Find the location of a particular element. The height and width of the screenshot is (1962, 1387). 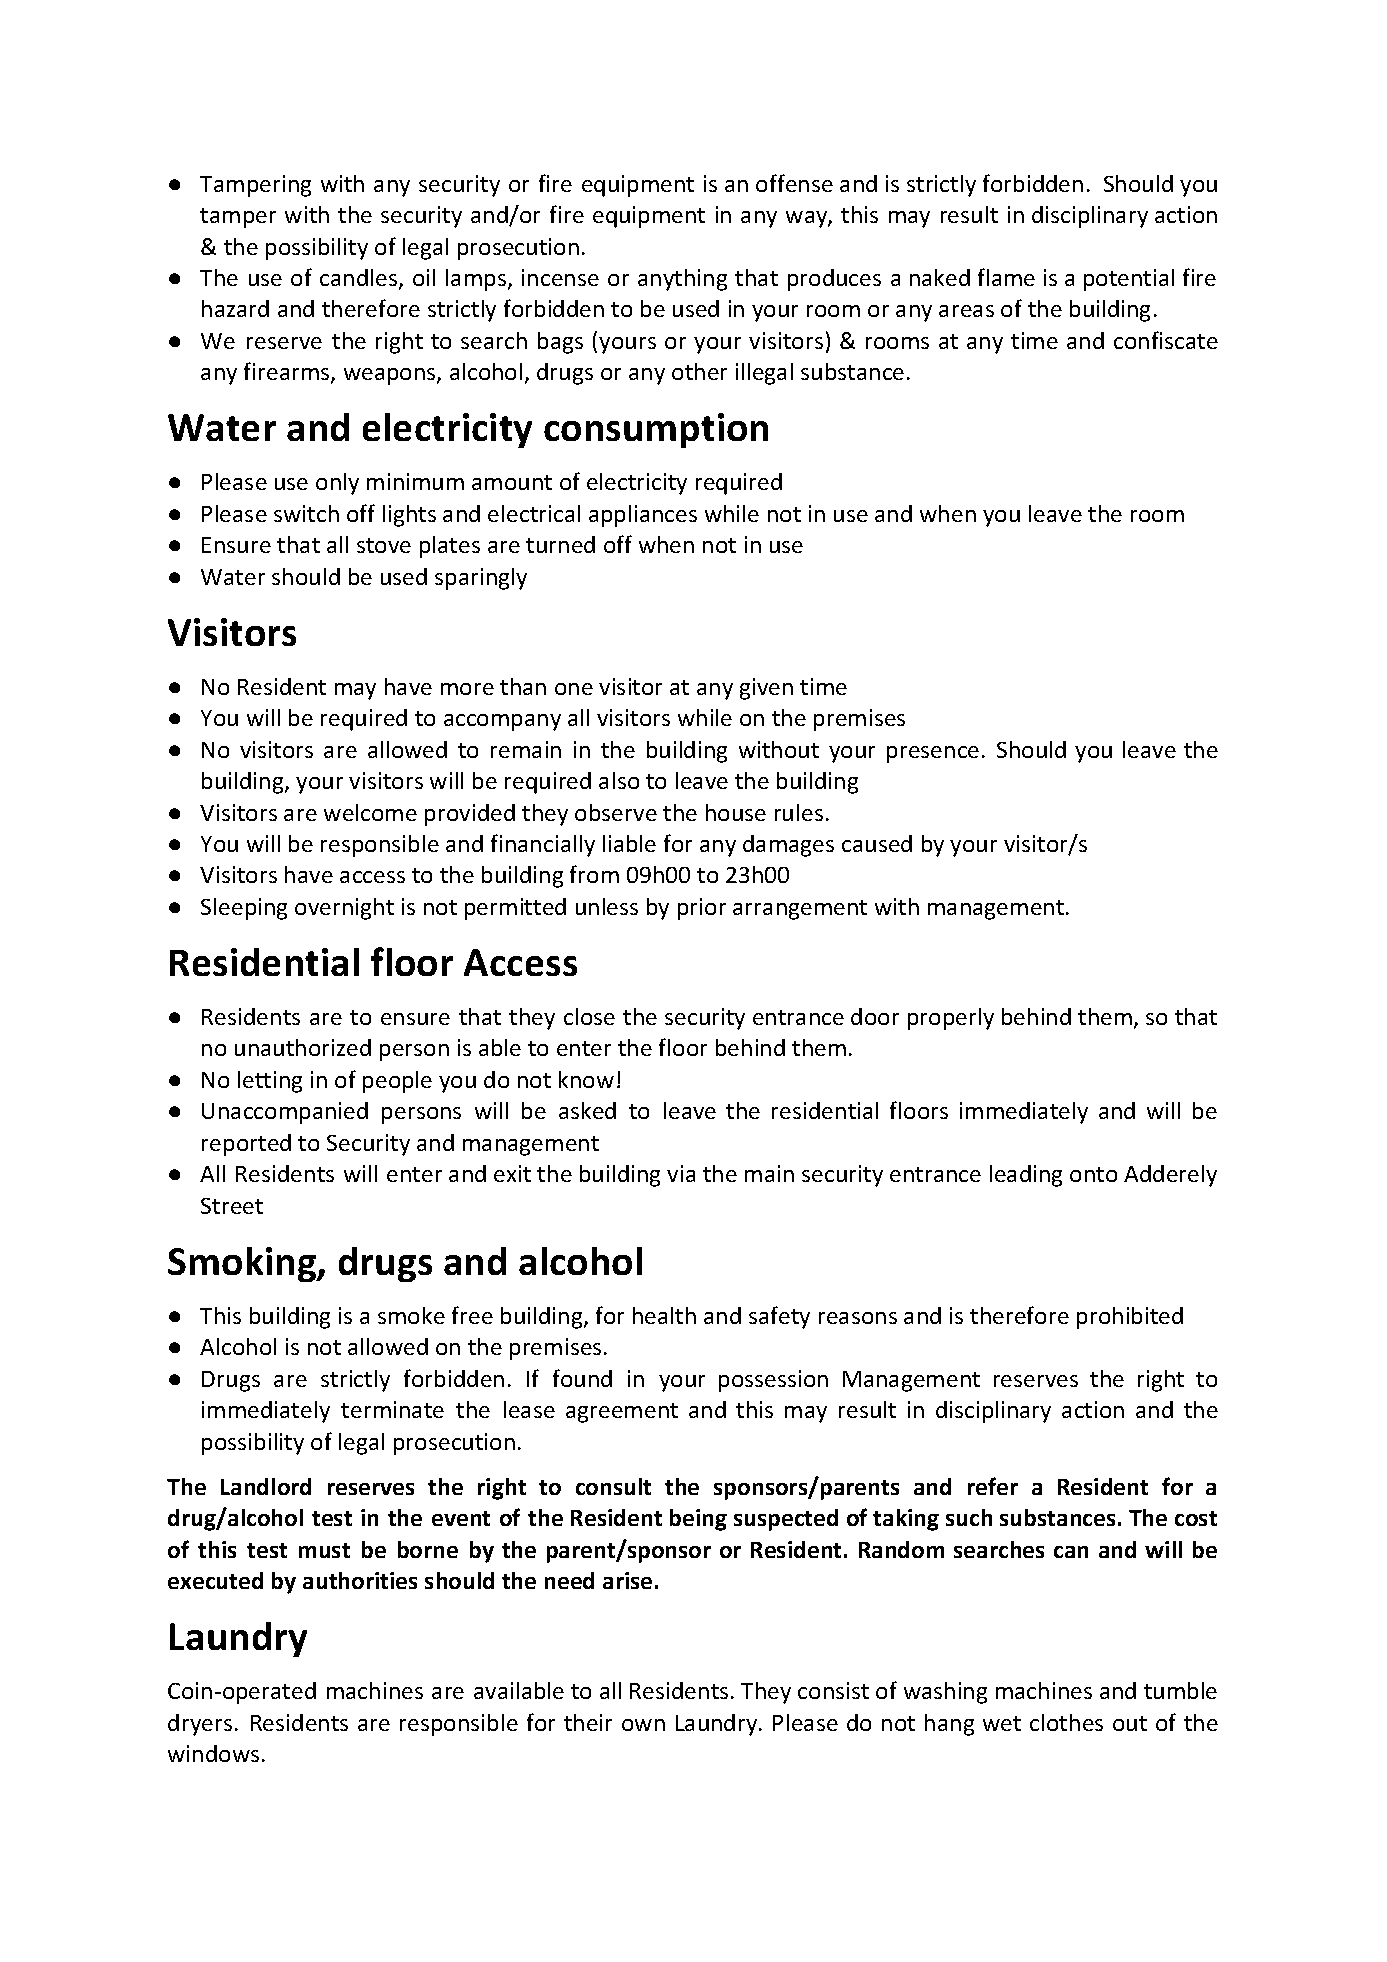

properly is located at coordinates (951, 1019).
